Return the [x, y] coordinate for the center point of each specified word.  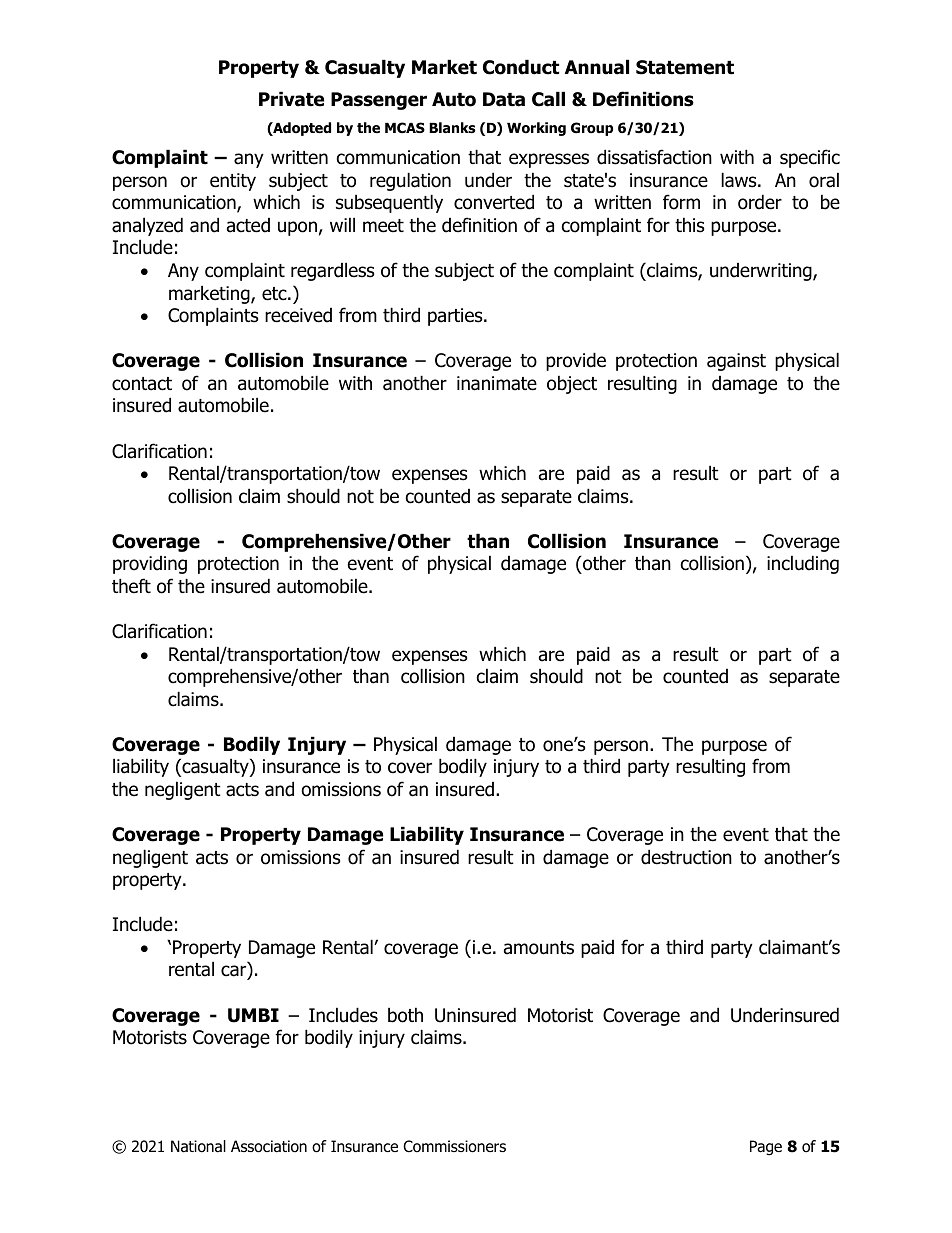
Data [504, 99]
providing [150, 565]
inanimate [497, 383]
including [803, 564]
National [198, 1146]
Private [291, 99]
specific [810, 158]
